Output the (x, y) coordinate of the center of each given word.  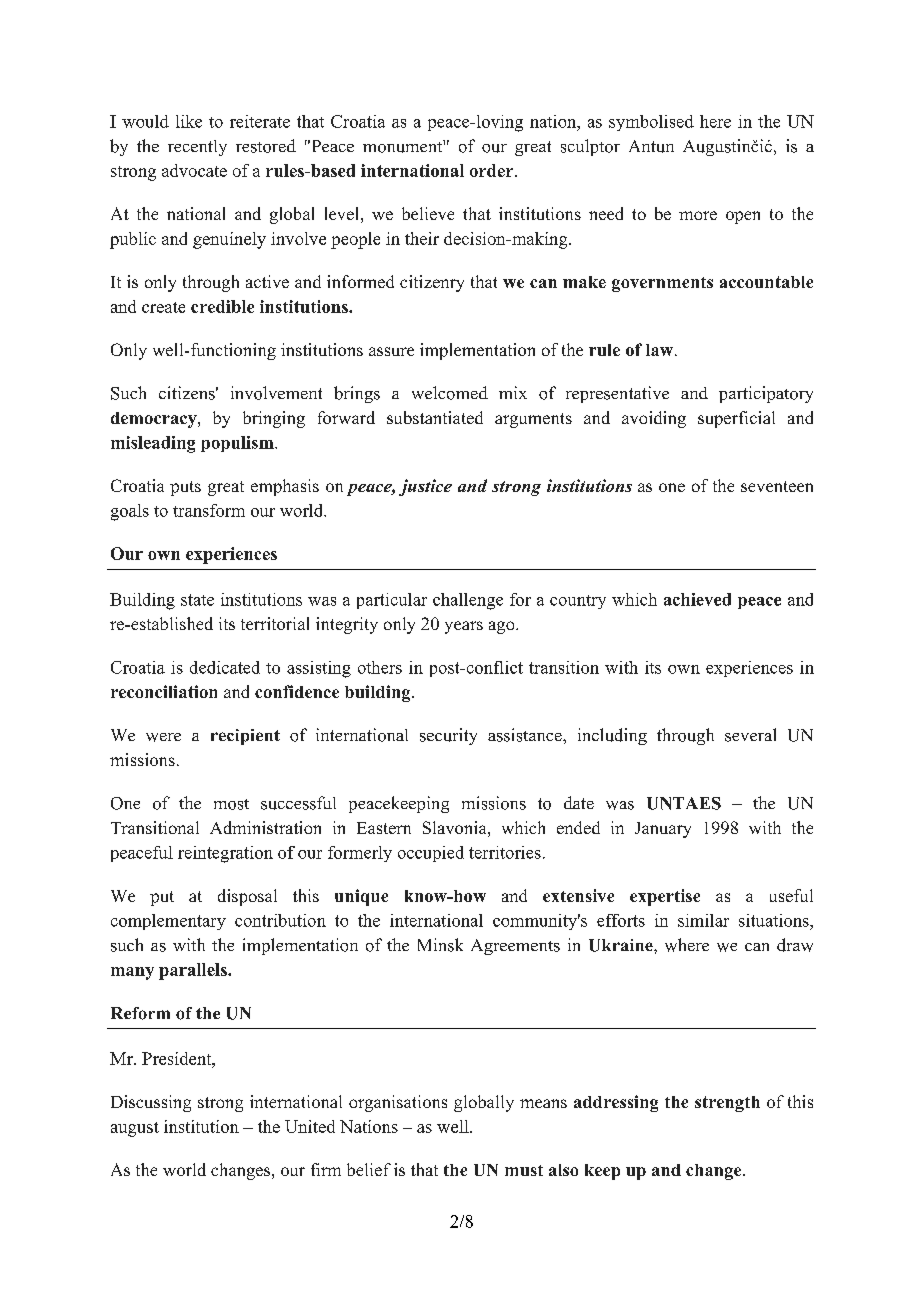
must (524, 1170)
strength (727, 1104)
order (493, 170)
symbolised (651, 123)
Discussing (151, 1103)
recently (197, 148)
